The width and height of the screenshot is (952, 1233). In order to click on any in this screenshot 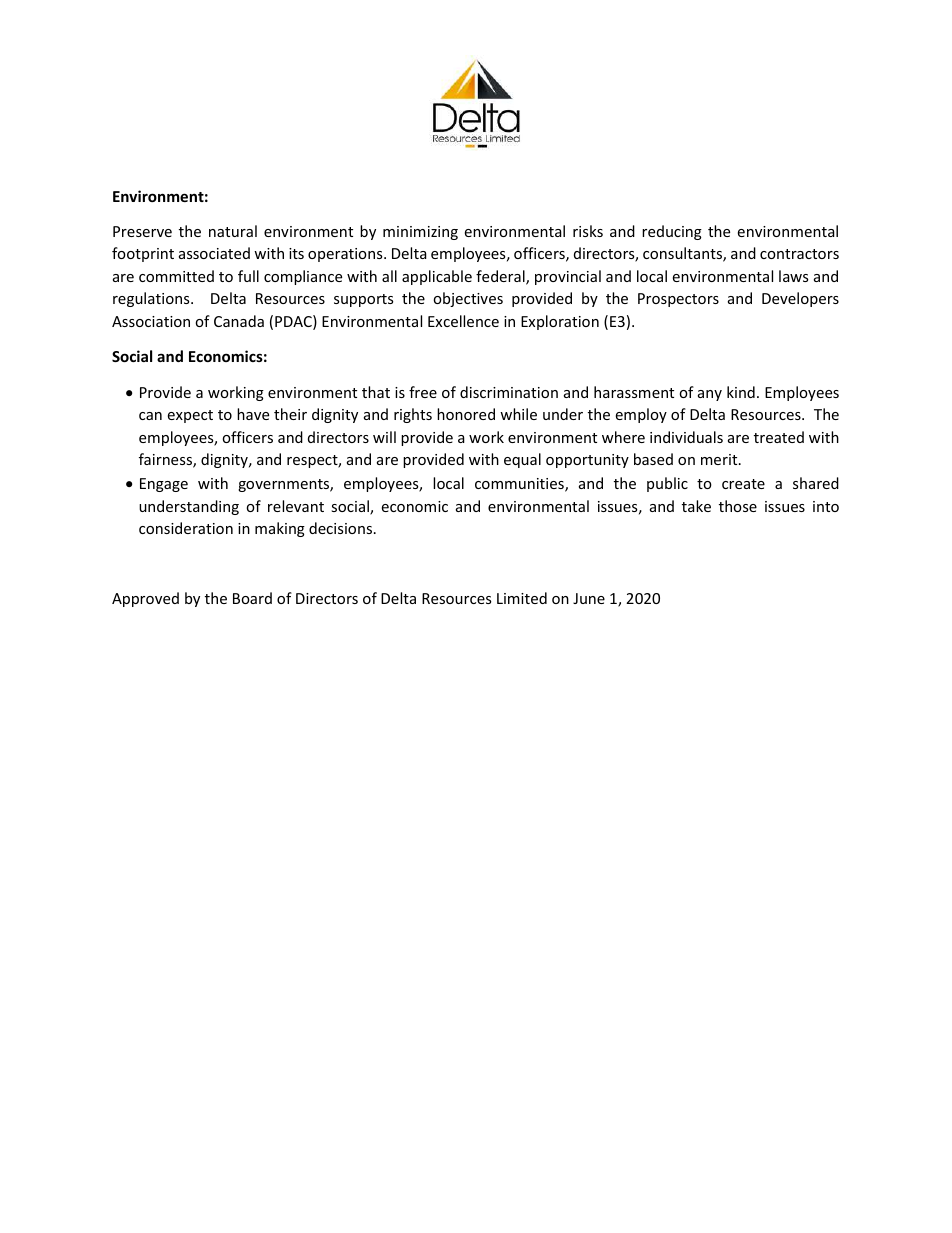, I will do `click(710, 395)`.
